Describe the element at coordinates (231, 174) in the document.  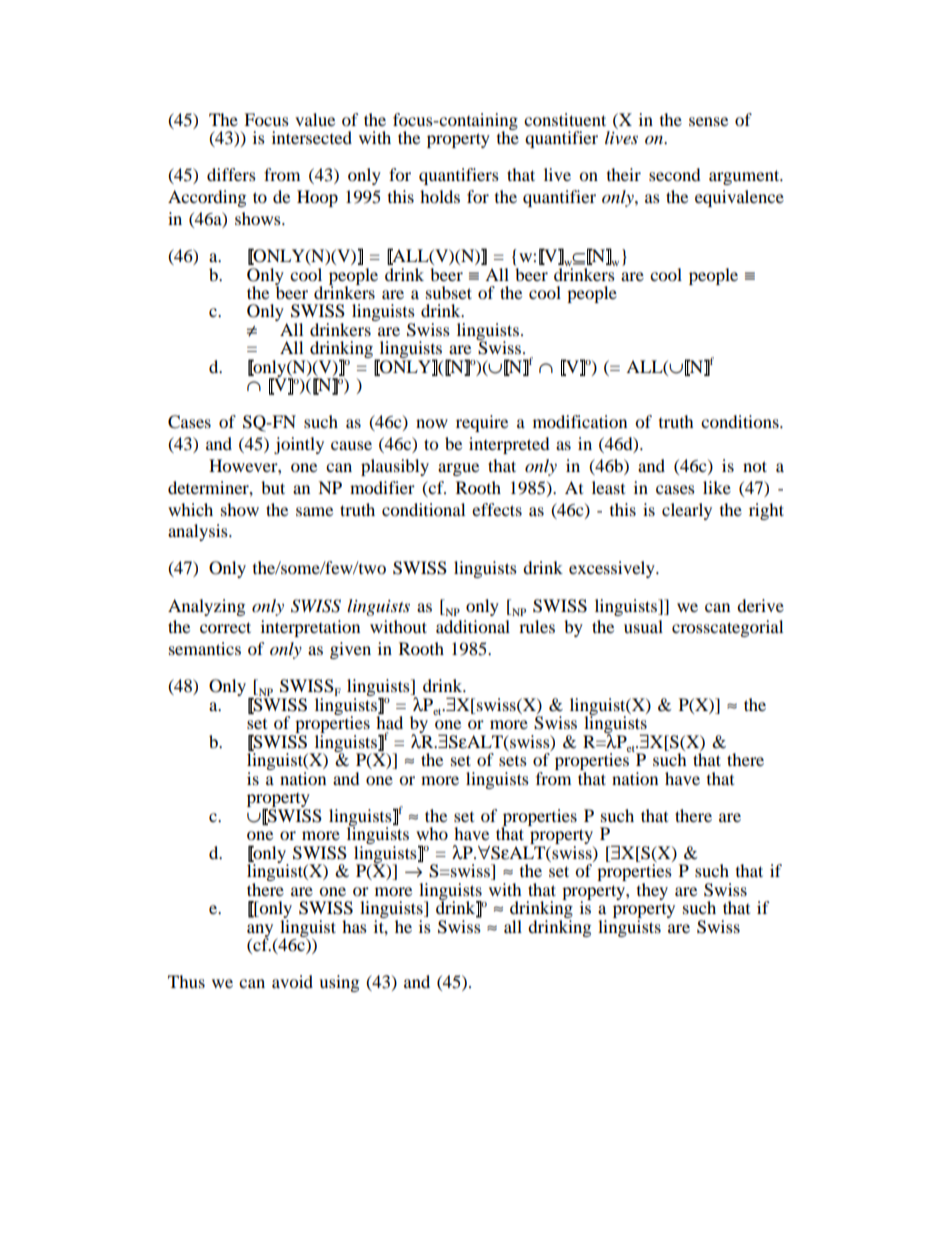
I see `differs` at that location.
